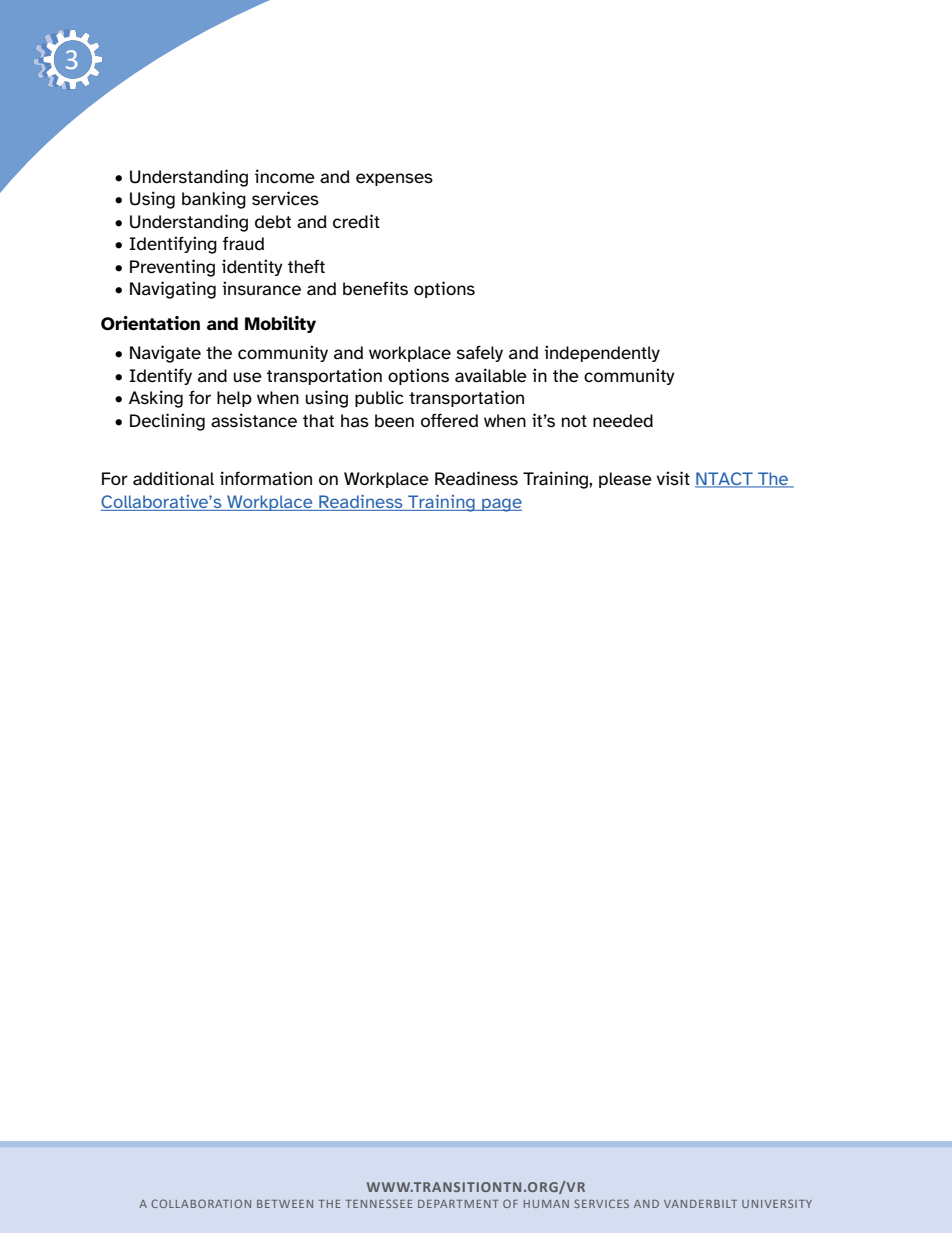 This page has width=952, height=1233. What do you see at coordinates (394, 179) in the page?
I see `expenses` at bounding box center [394, 179].
